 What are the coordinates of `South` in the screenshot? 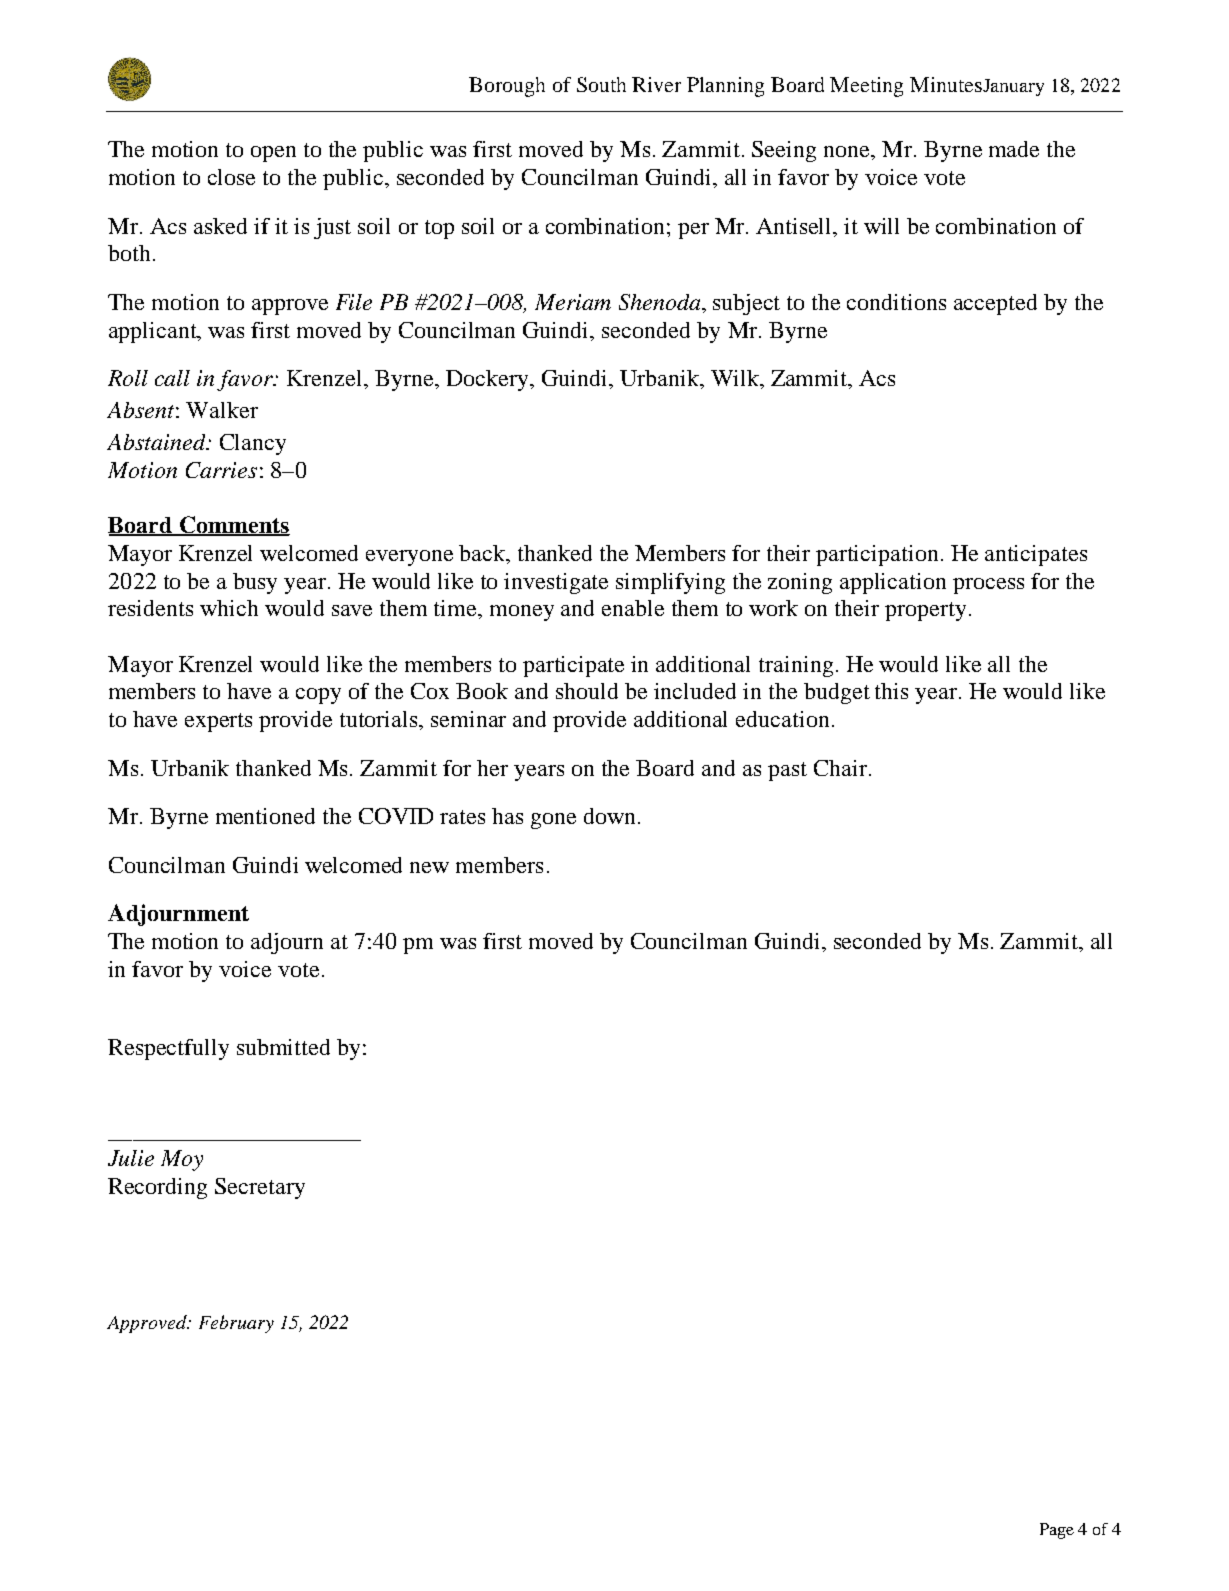 It's located at (601, 84).
